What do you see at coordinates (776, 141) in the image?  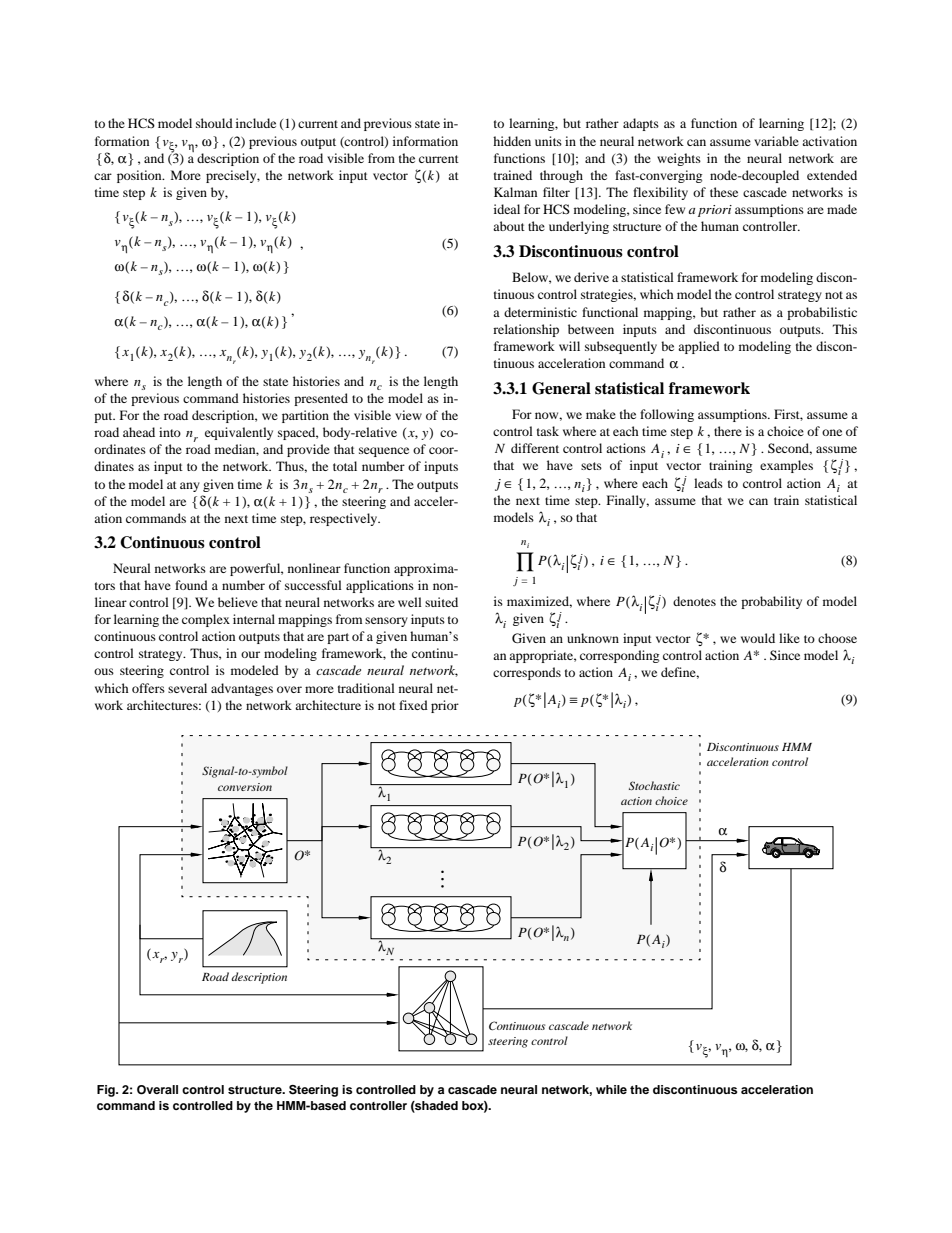 I see `variable` at bounding box center [776, 141].
